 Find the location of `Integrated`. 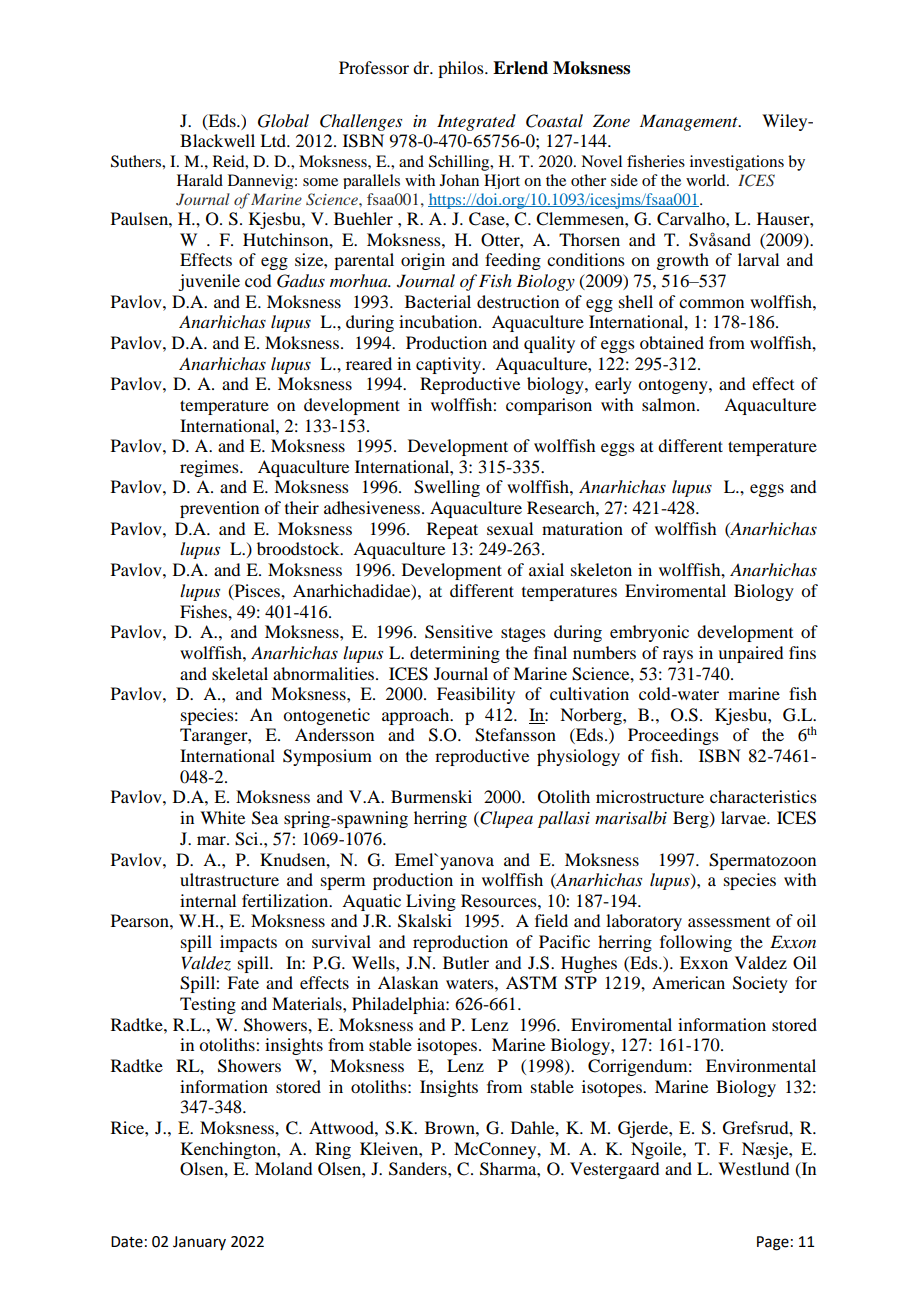

Integrated is located at coordinates (476, 122).
